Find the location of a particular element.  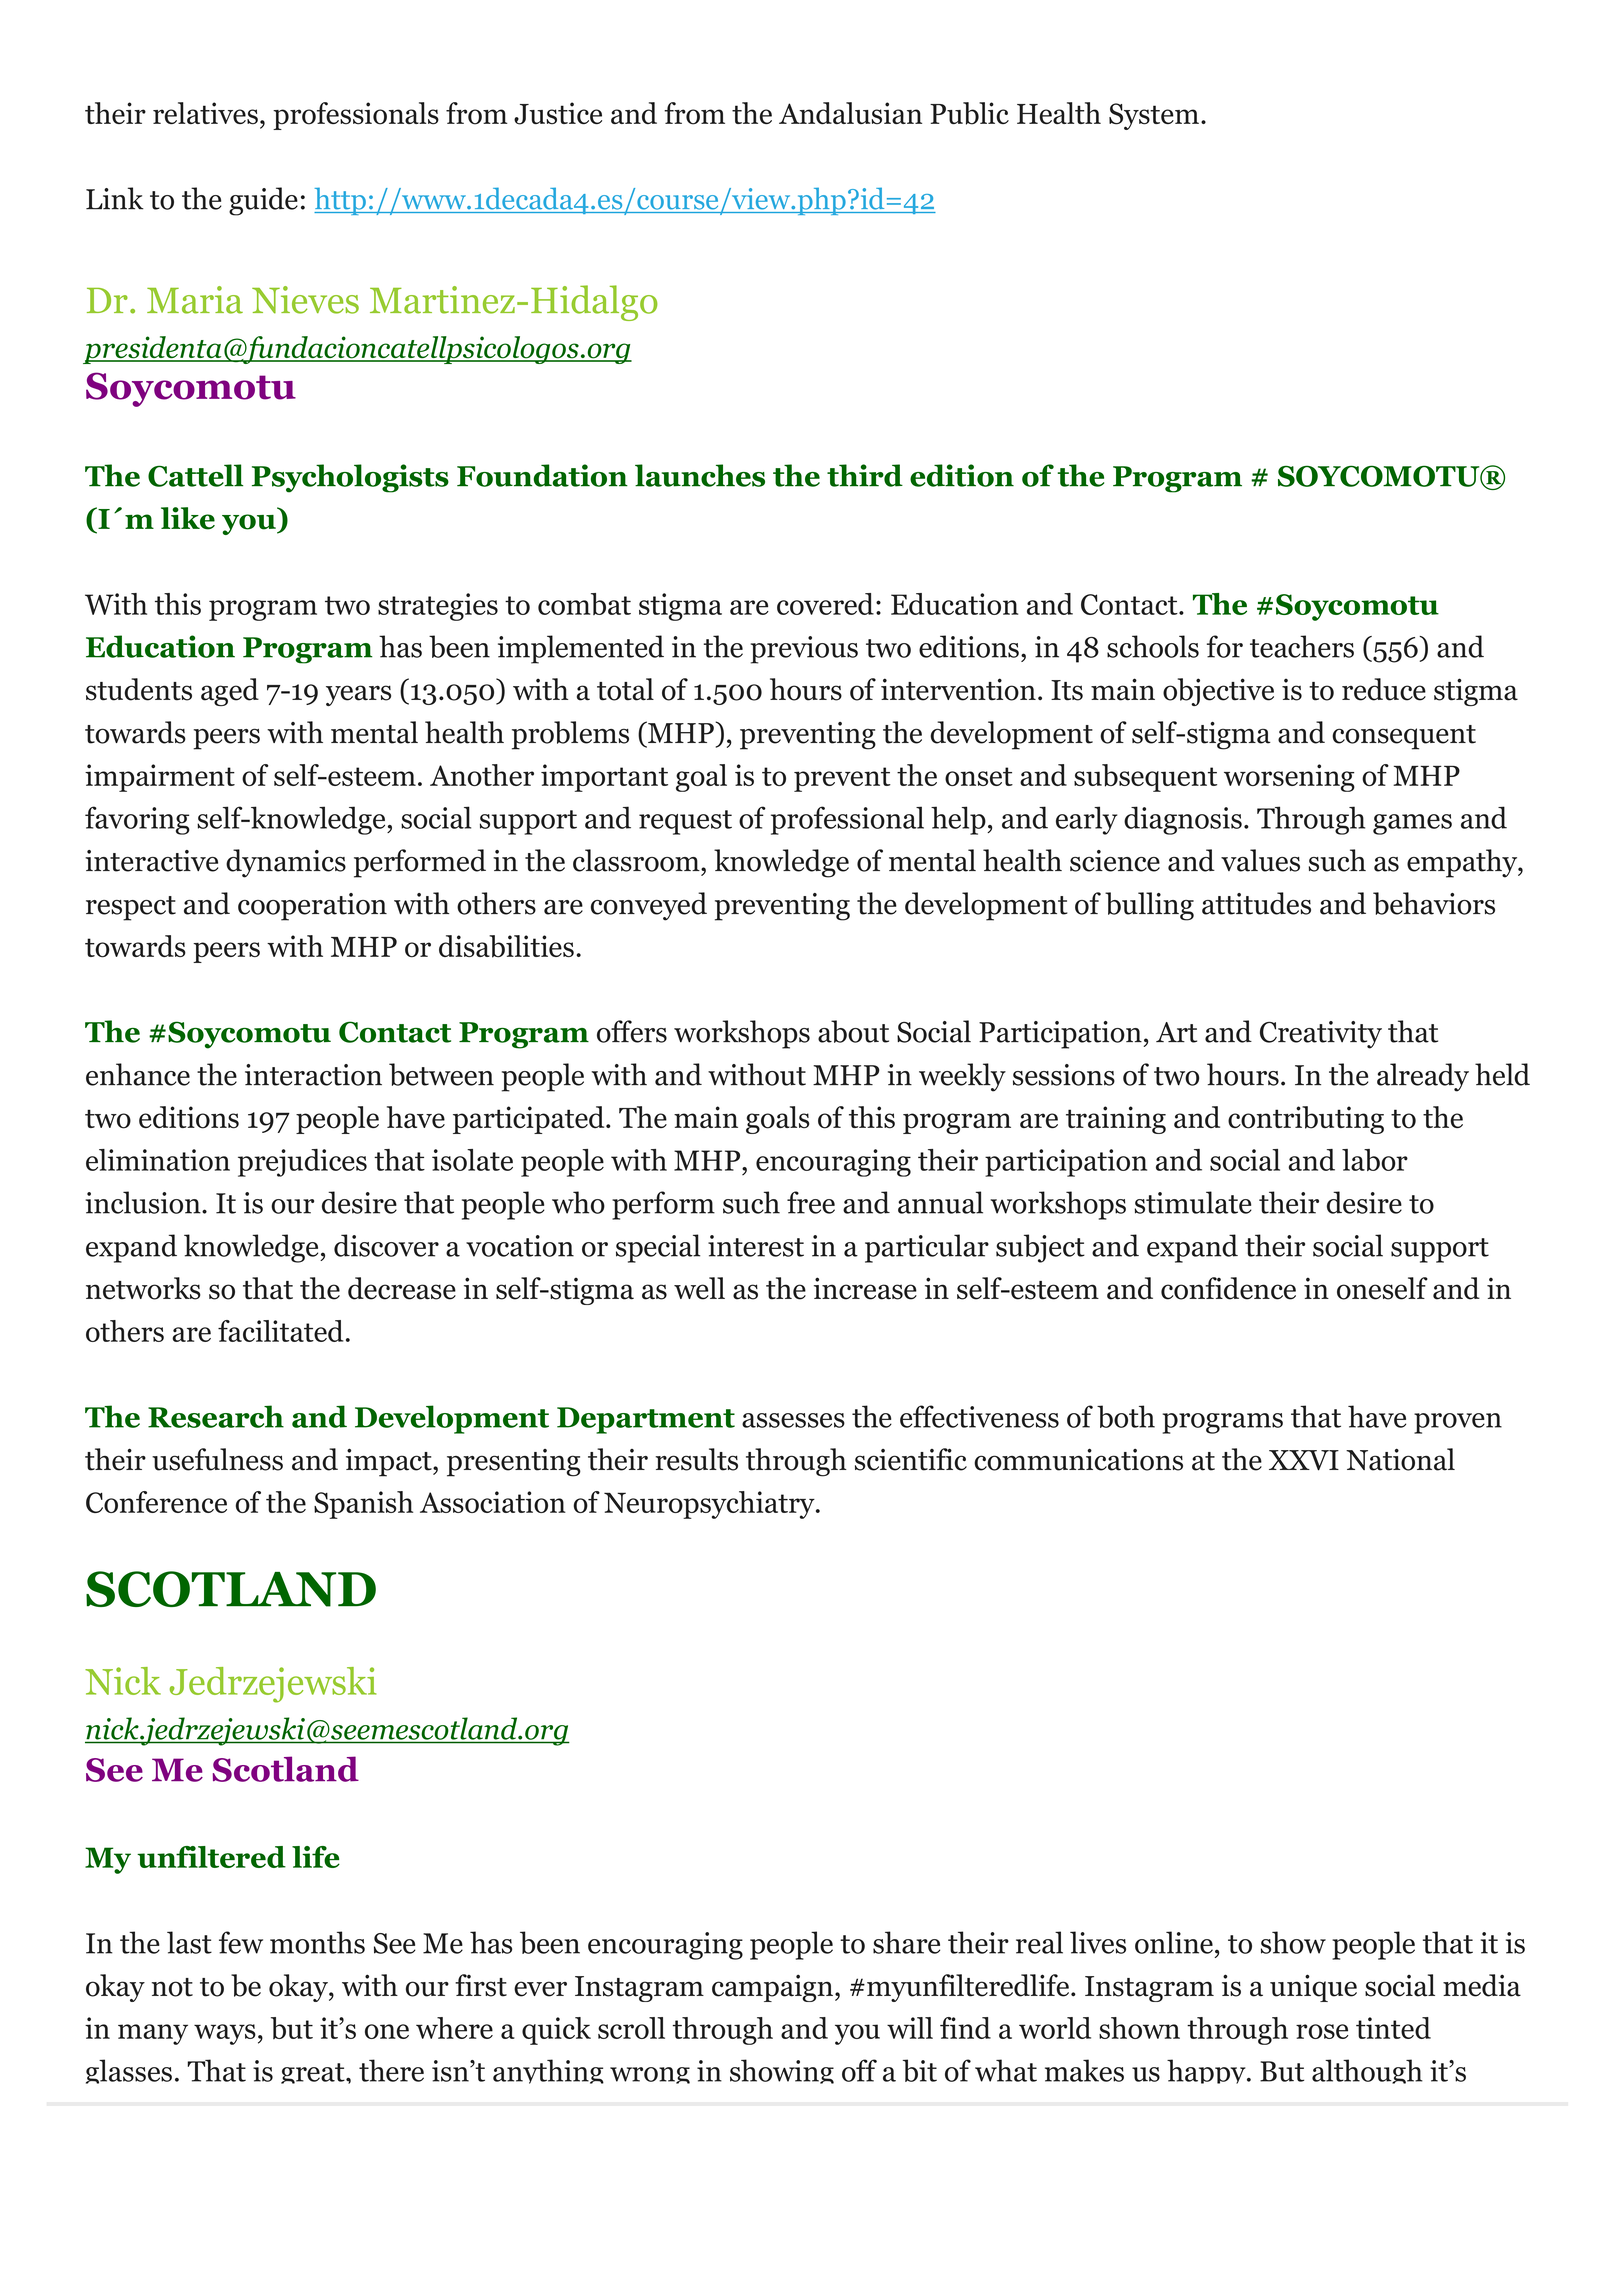

guide is located at coordinates (263, 201).
